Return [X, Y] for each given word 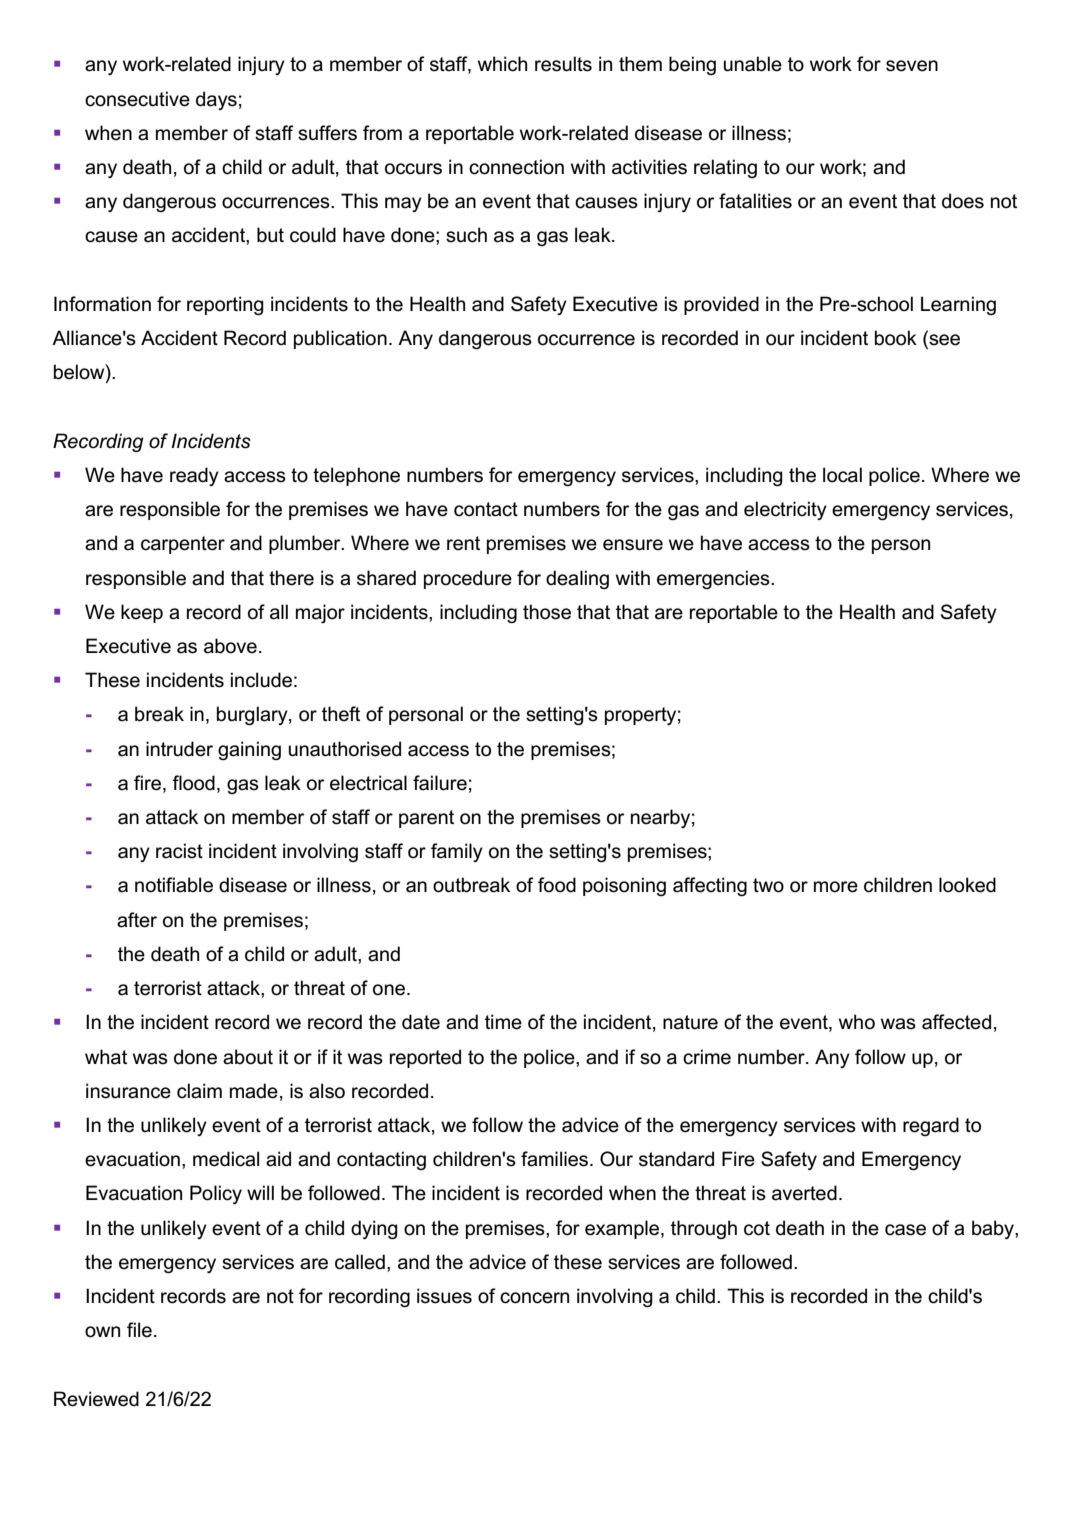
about [248, 1057]
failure [440, 783]
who [857, 1022]
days [216, 100]
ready [194, 476]
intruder [179, 749]
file [139, 1330]
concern [534, 1298]
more [836, 887]
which [502, 64]
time [503, 1022]
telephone [356, 476]
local [842, 475]
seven [912, 66]
